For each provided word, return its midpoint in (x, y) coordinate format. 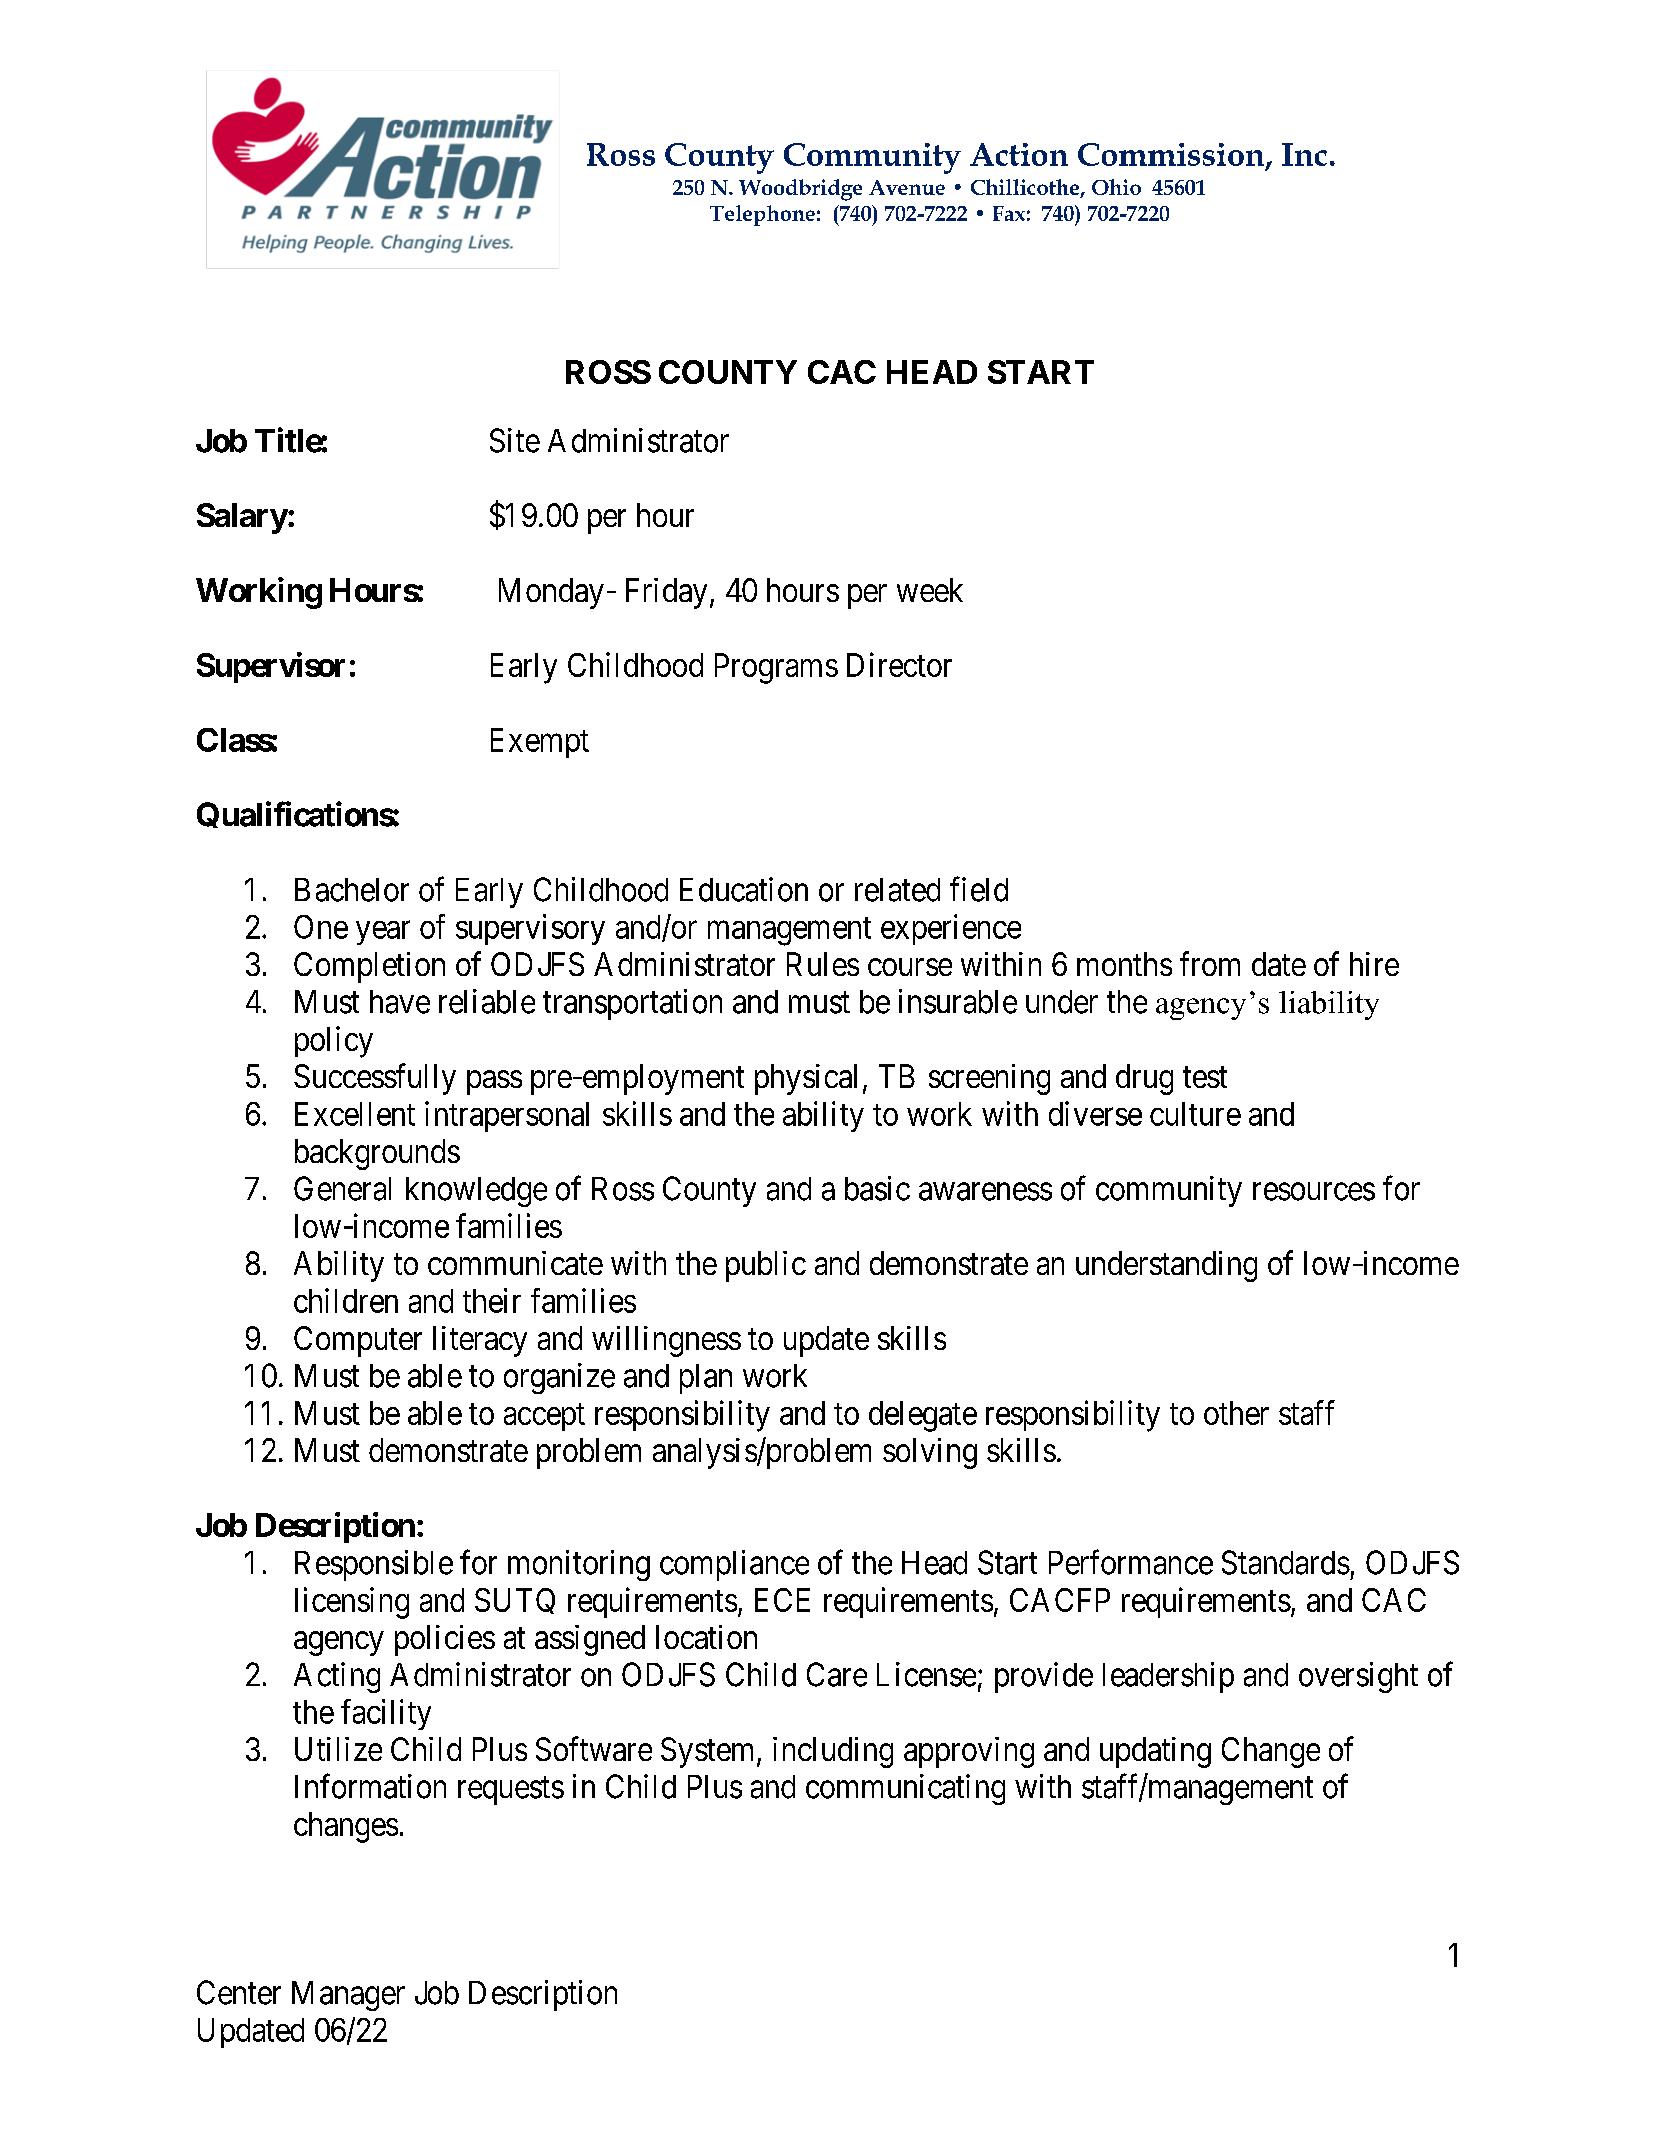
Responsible (374, 1565)
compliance (734, 1565)
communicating (905, 1789)
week (930, 590)
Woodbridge (800, 190)
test (1205, 1077)
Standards (1286, 1562)
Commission (1172, 155)
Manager (348, 1996)
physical (806, 1079)
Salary (242, 518)
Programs (776, 668)
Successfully (375, 1079)
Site (515, 440)
